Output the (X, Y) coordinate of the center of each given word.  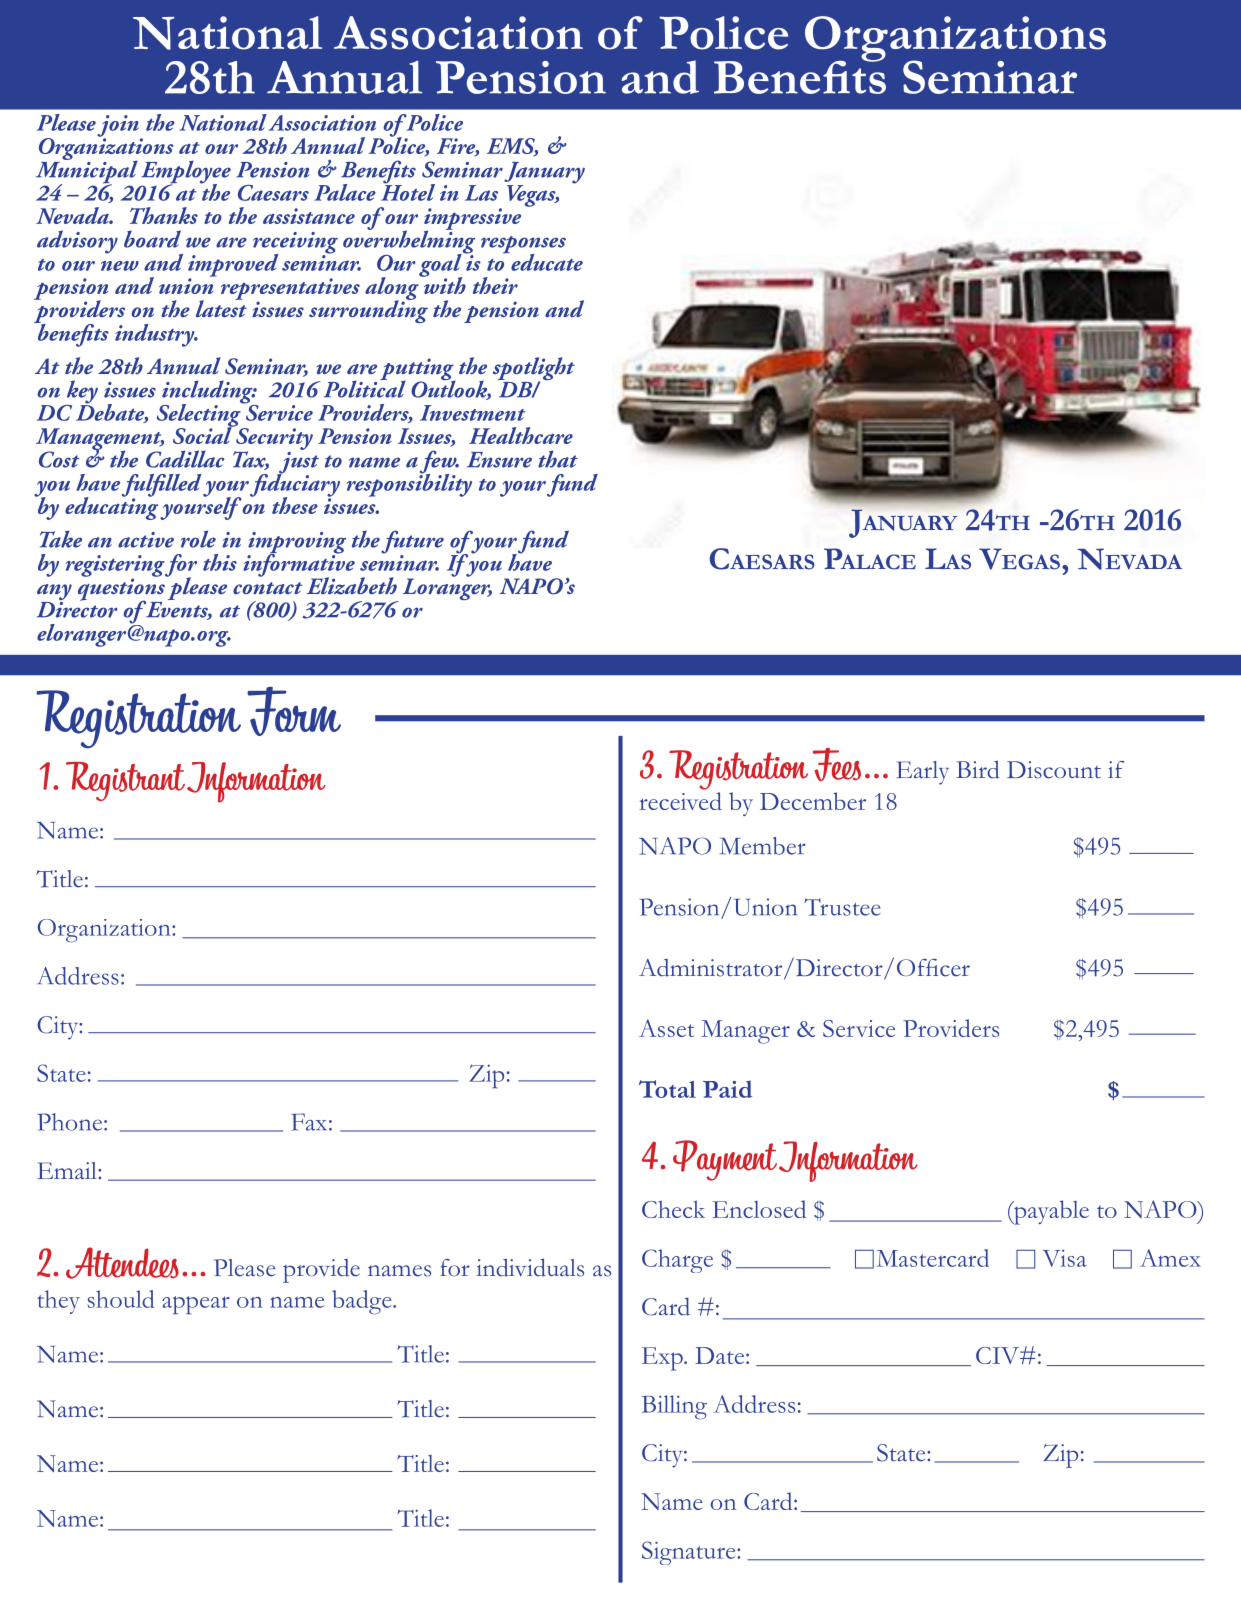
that (558, 459)
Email (68, 1170)
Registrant (125, 781)
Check (673, 1209)
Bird (978, 770)
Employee (186, 173)
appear (196, 1305)
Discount (1054, 770)
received (680, 801)
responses (523, 246)
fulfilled (162, 486)
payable (1050, 1212)
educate (546, 261)
